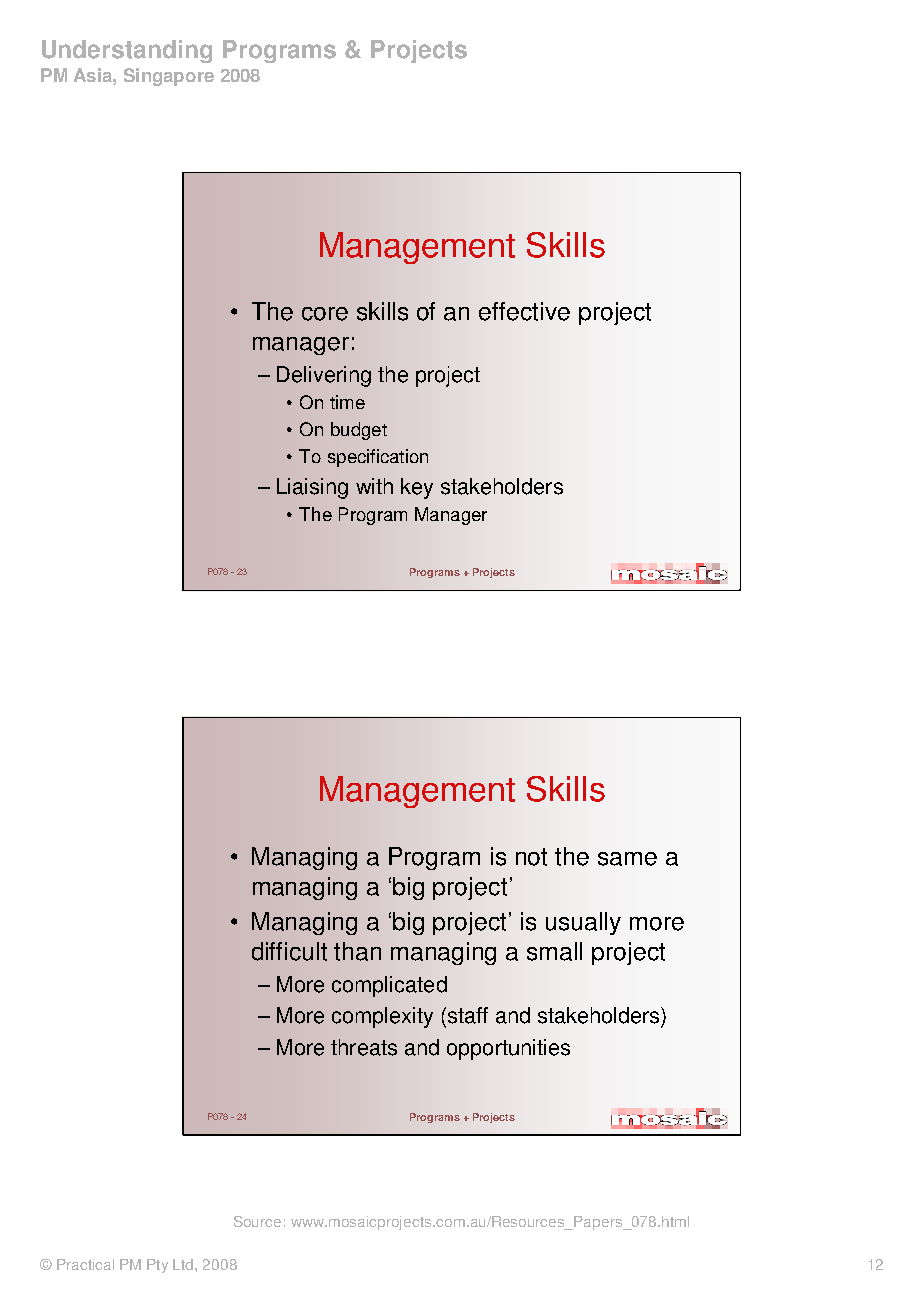  Describe the element at coordinates (417, 488) in the page. I see `key` at that location.
